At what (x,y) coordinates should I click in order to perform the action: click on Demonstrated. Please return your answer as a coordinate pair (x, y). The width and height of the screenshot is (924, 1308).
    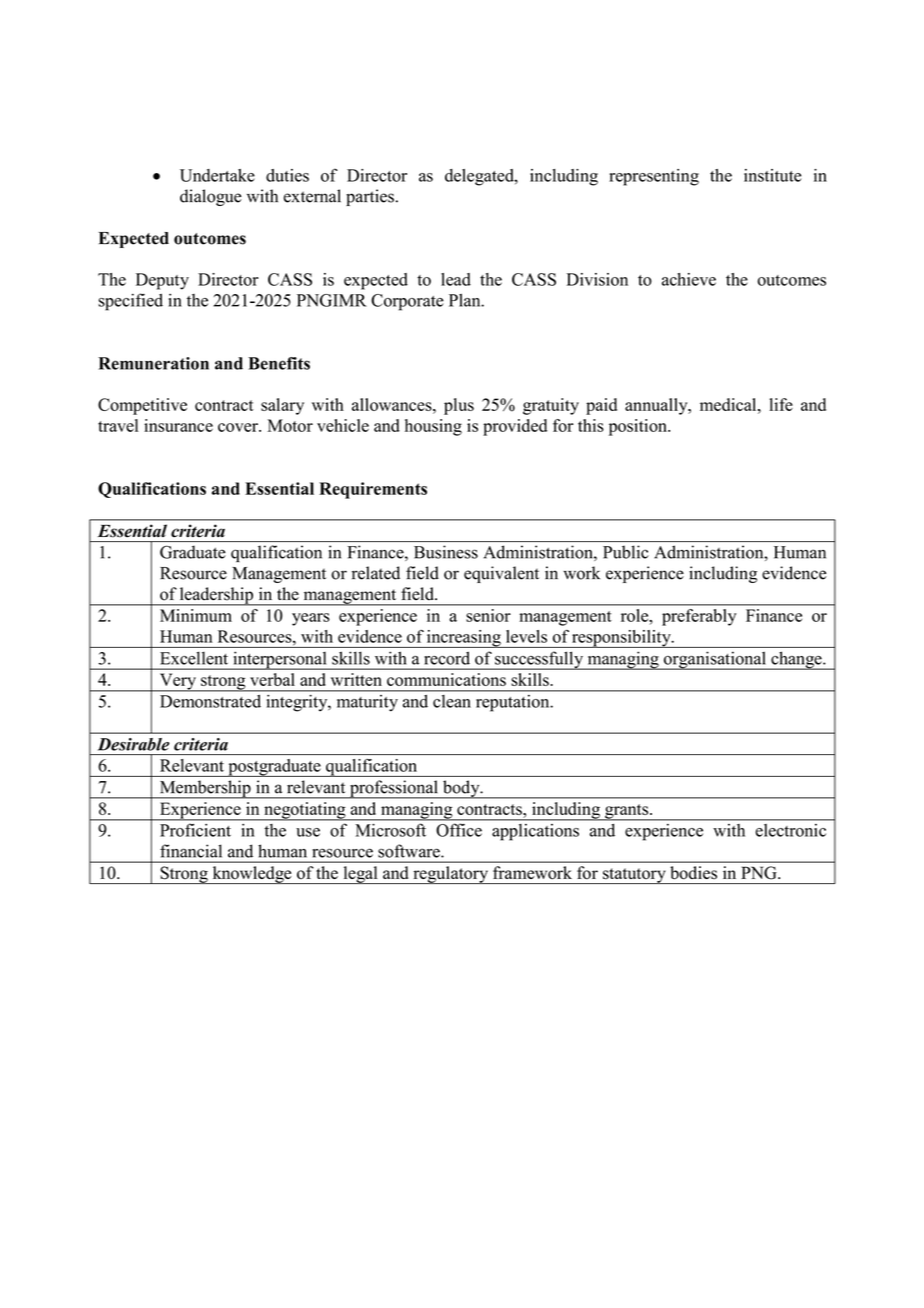
    Looking at the image, I should click on (211, 701).
